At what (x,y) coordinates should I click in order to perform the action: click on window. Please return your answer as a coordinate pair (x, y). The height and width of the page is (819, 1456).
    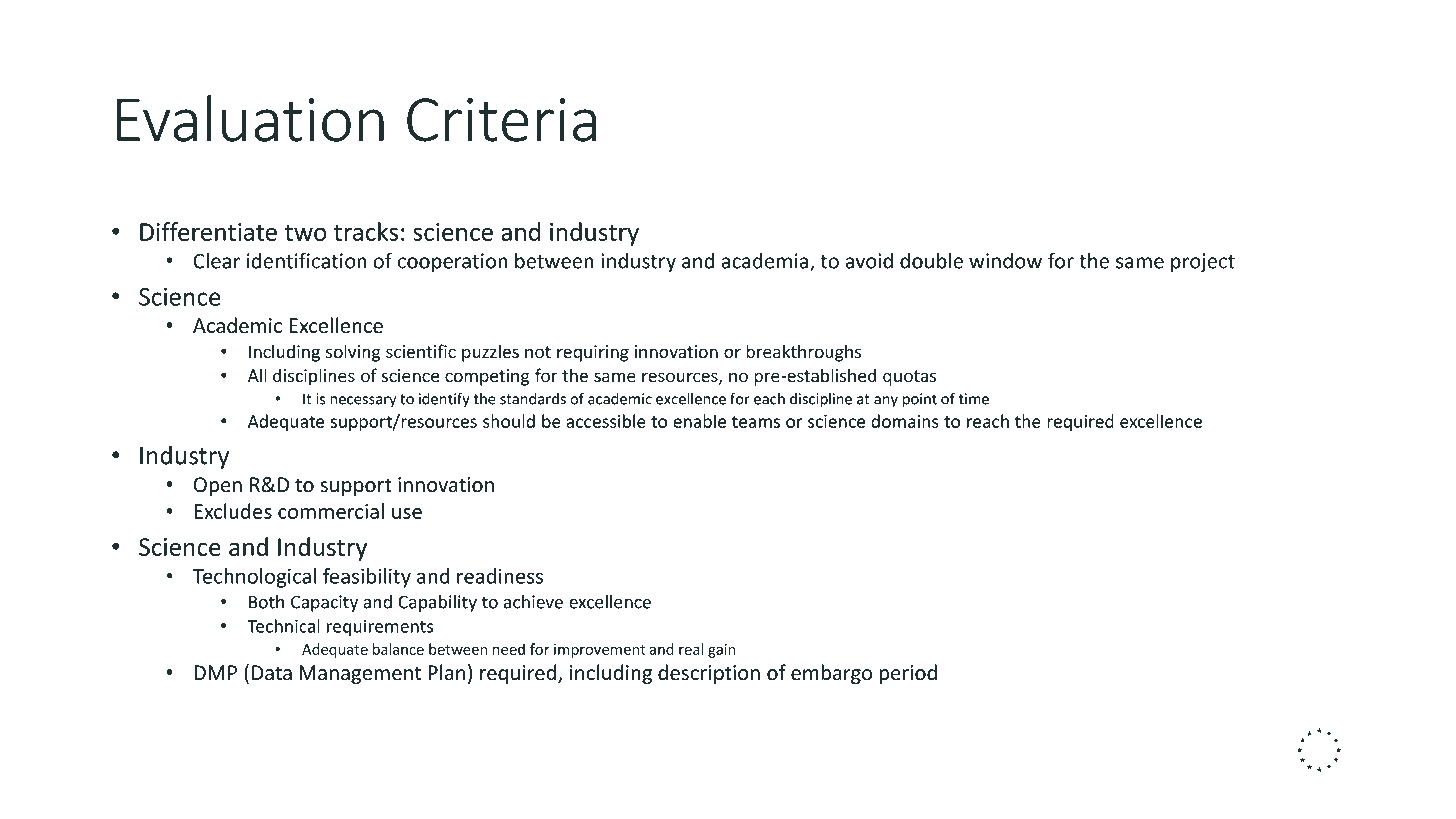
    Looking at the image, I should click on (1005, 260).
